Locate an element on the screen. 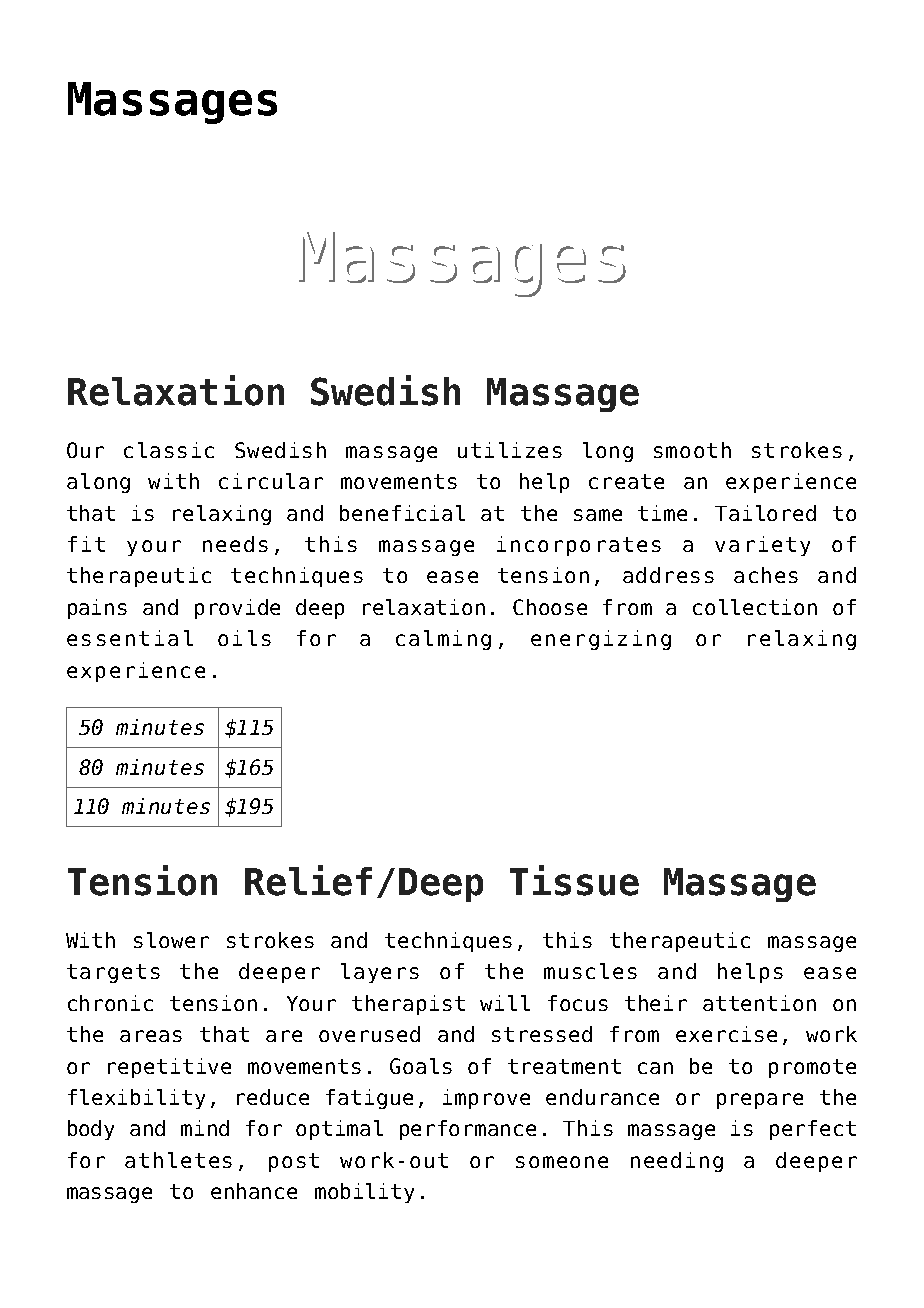 Image resolution: width=924 pixels, height=1308 pixels. smooth is located at coordinates (692, 450).
